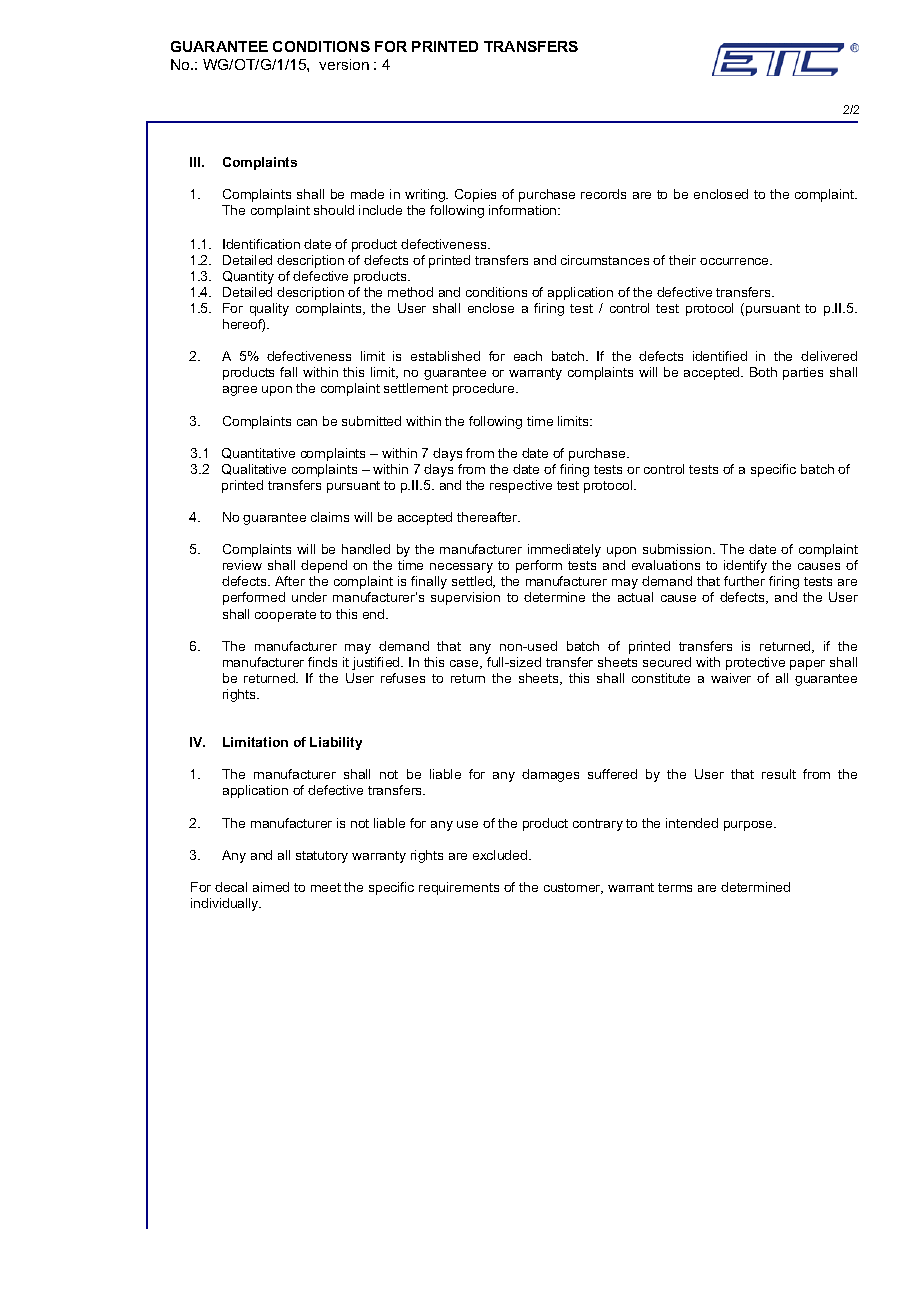  Describe the element at coordinates (344, 64) in the screenshot. I see `version` at that location.
